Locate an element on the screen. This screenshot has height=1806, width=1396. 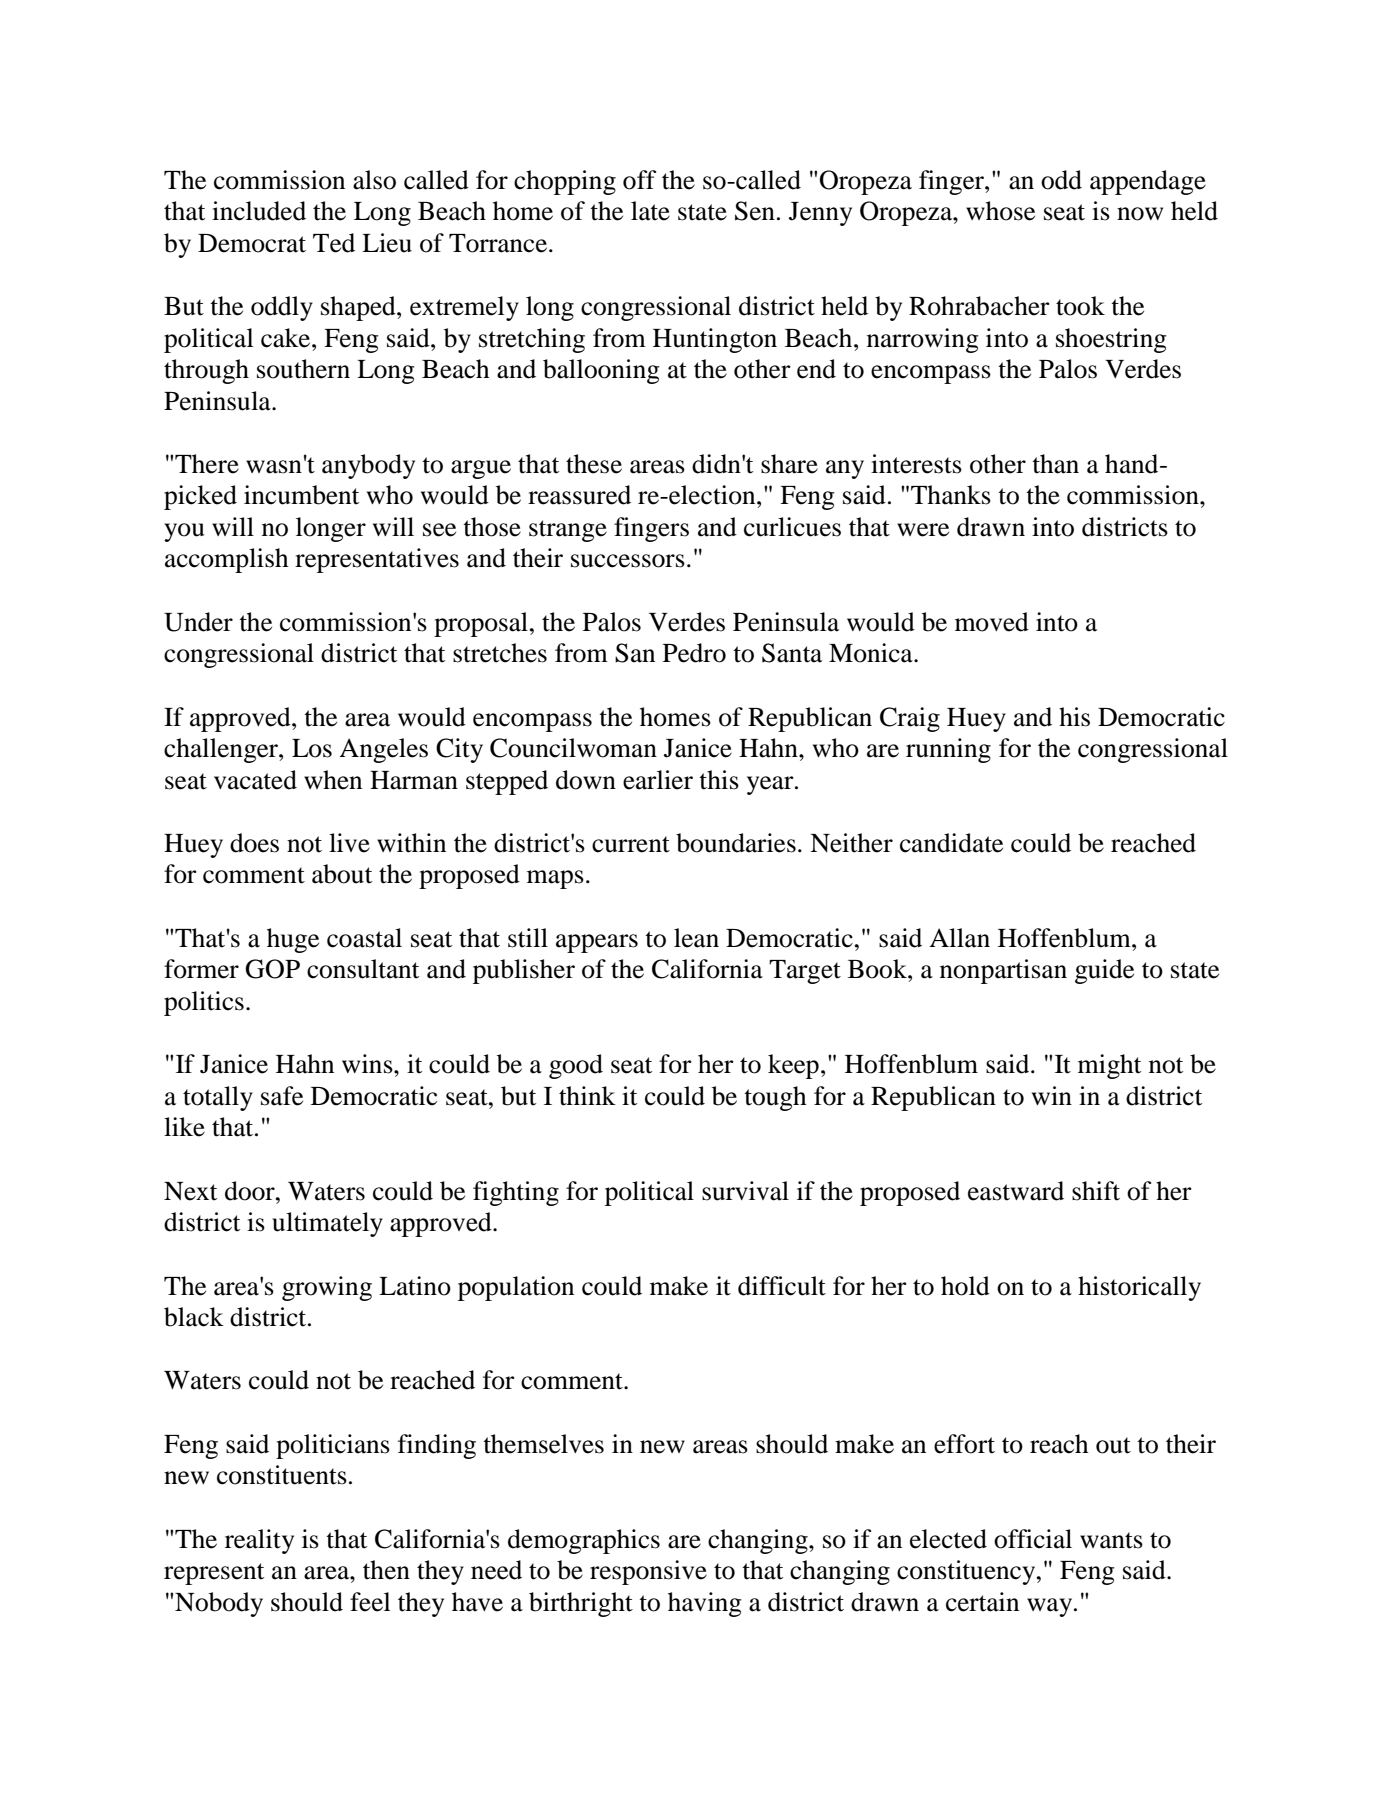
eastward is located at coordinates (1016, 1191).
